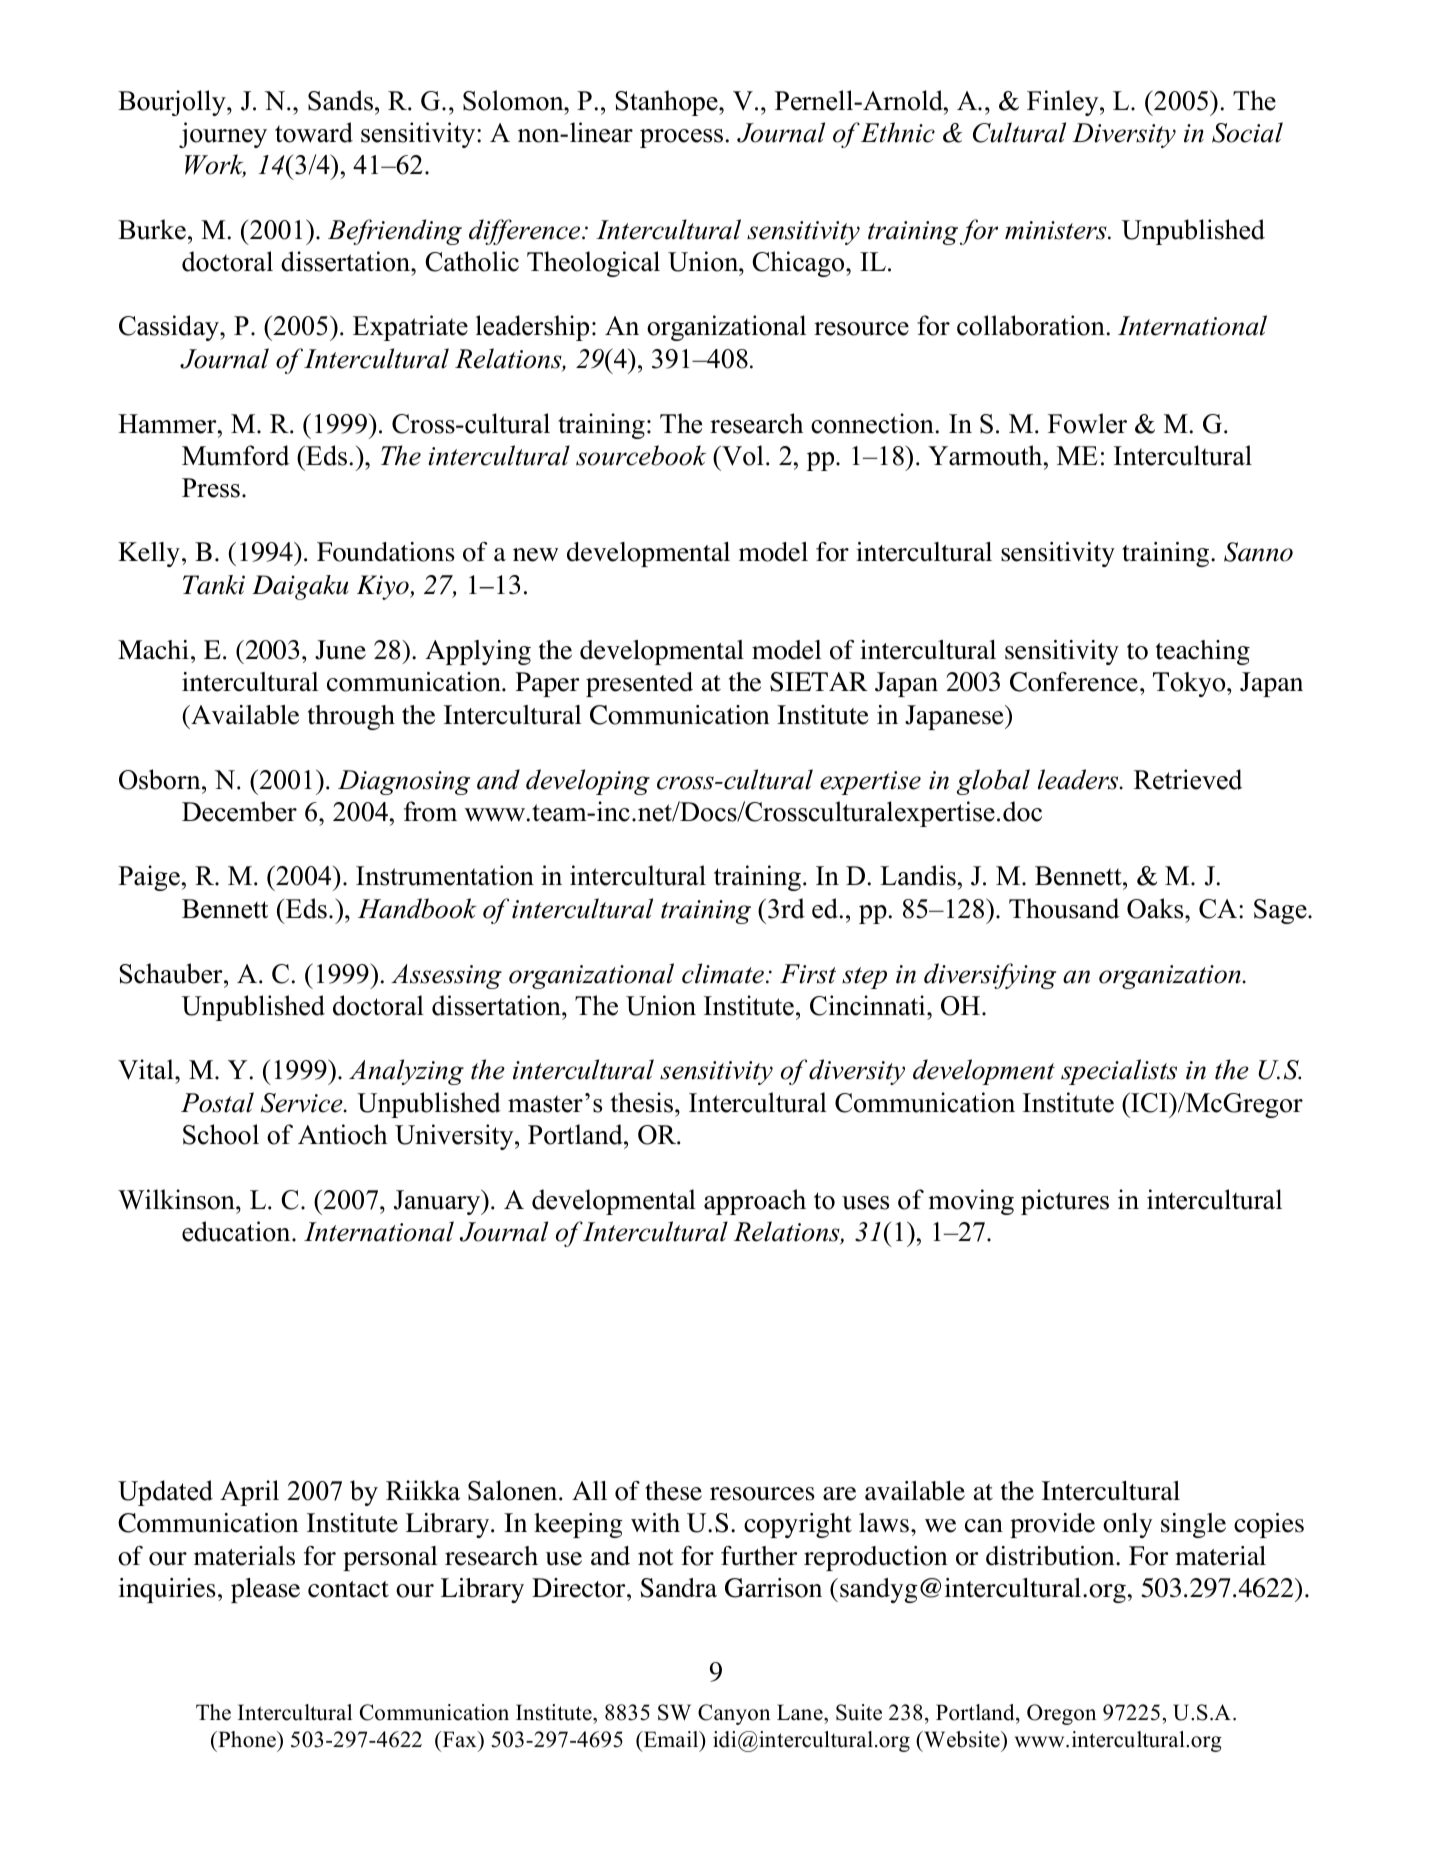  Describe the element at coordinates (1156, 908) in the screenshot. I see `Oaks` at that location.
